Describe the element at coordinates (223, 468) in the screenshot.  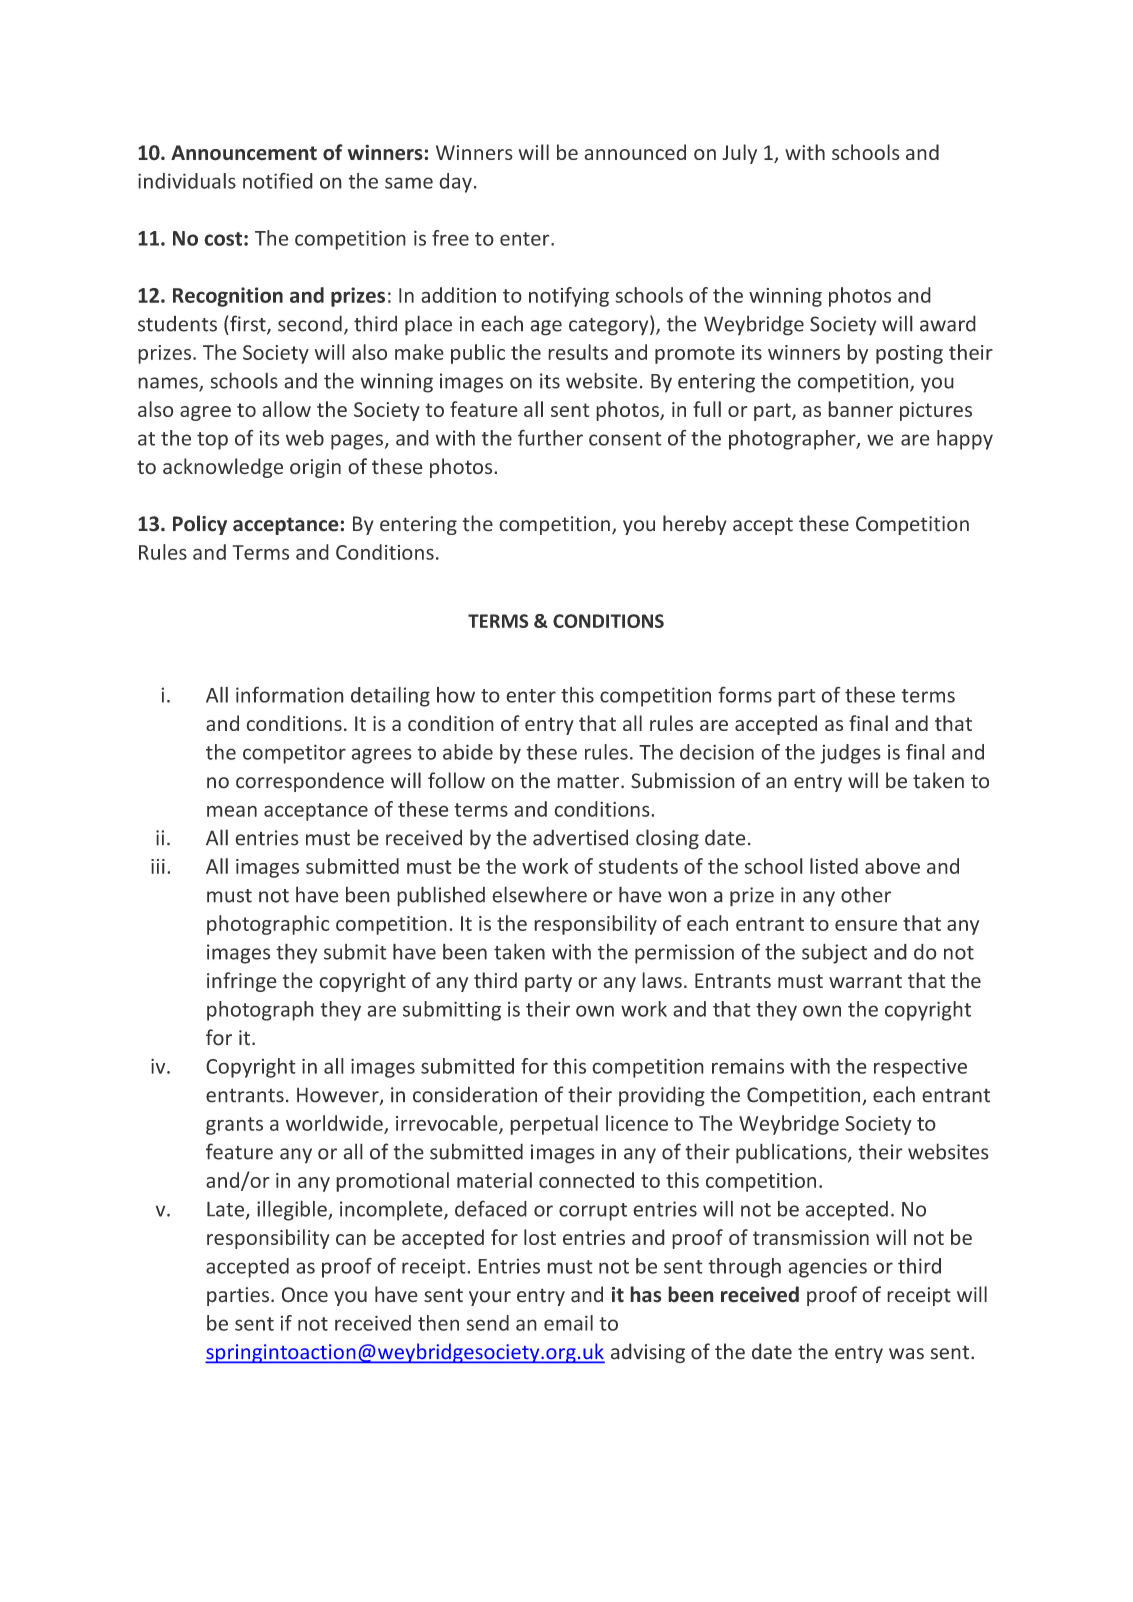
I see `acknowledge` at that location.
